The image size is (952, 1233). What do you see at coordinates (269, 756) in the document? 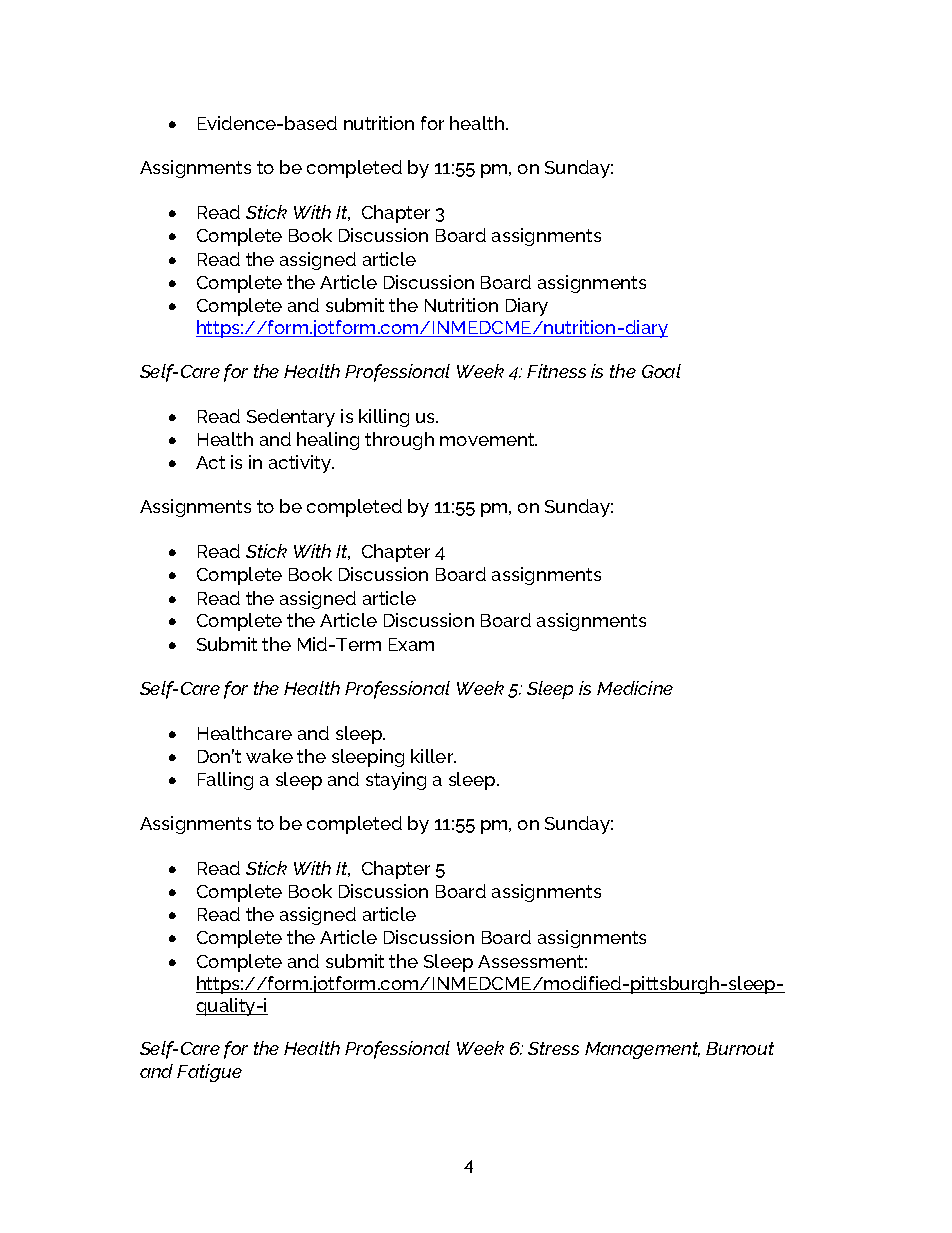
I see `wake` at bounding box center [269, 756].
